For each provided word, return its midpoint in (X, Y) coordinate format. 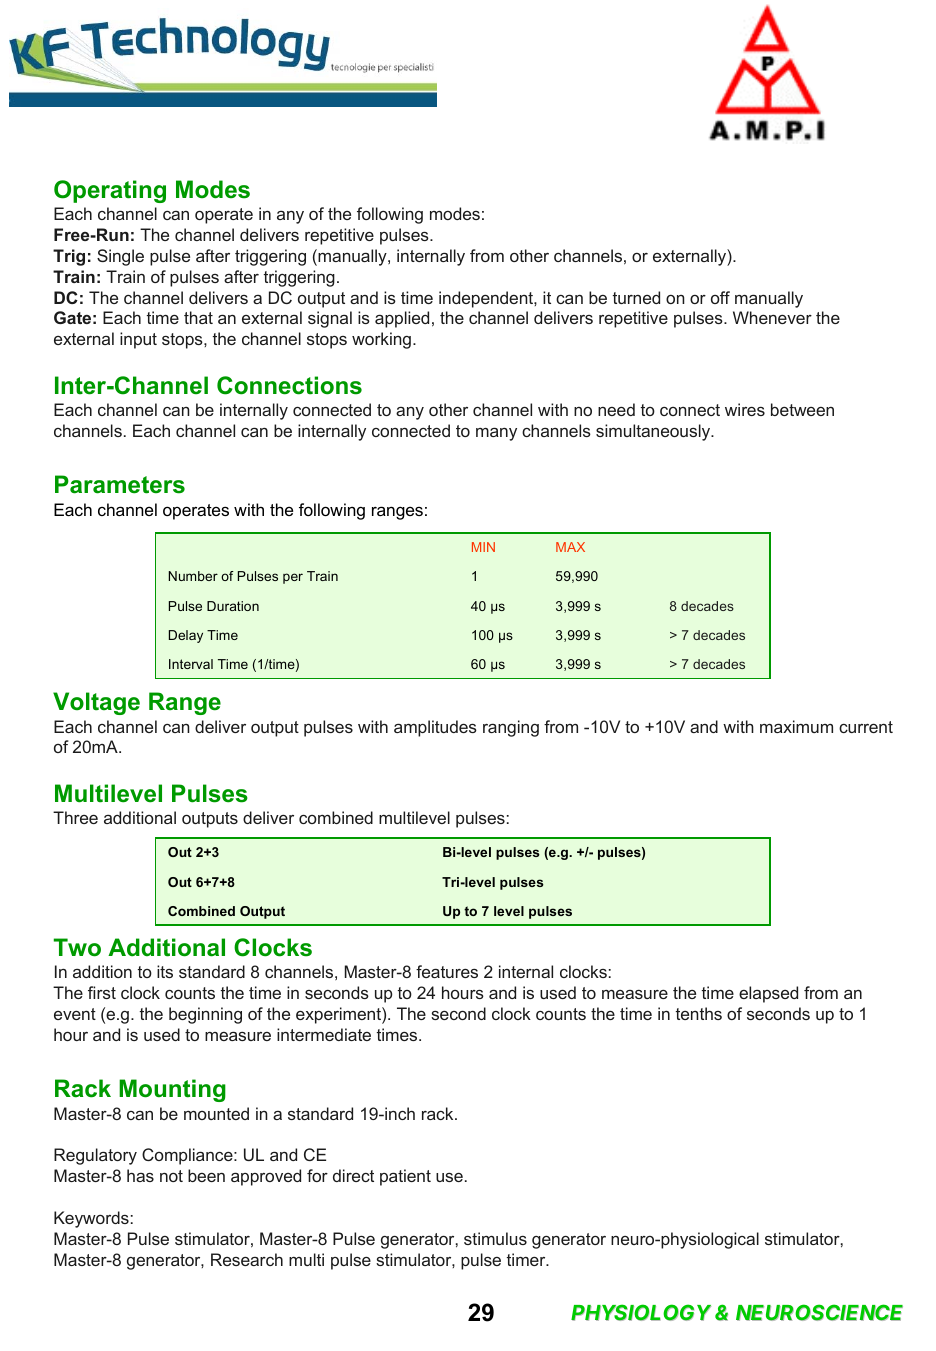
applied (402, 319)
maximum (796, 726)
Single (120, 257)
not (171, 1176)
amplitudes (435, 728)
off (720, 297)
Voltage (96, 703)
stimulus (495, 1238)
